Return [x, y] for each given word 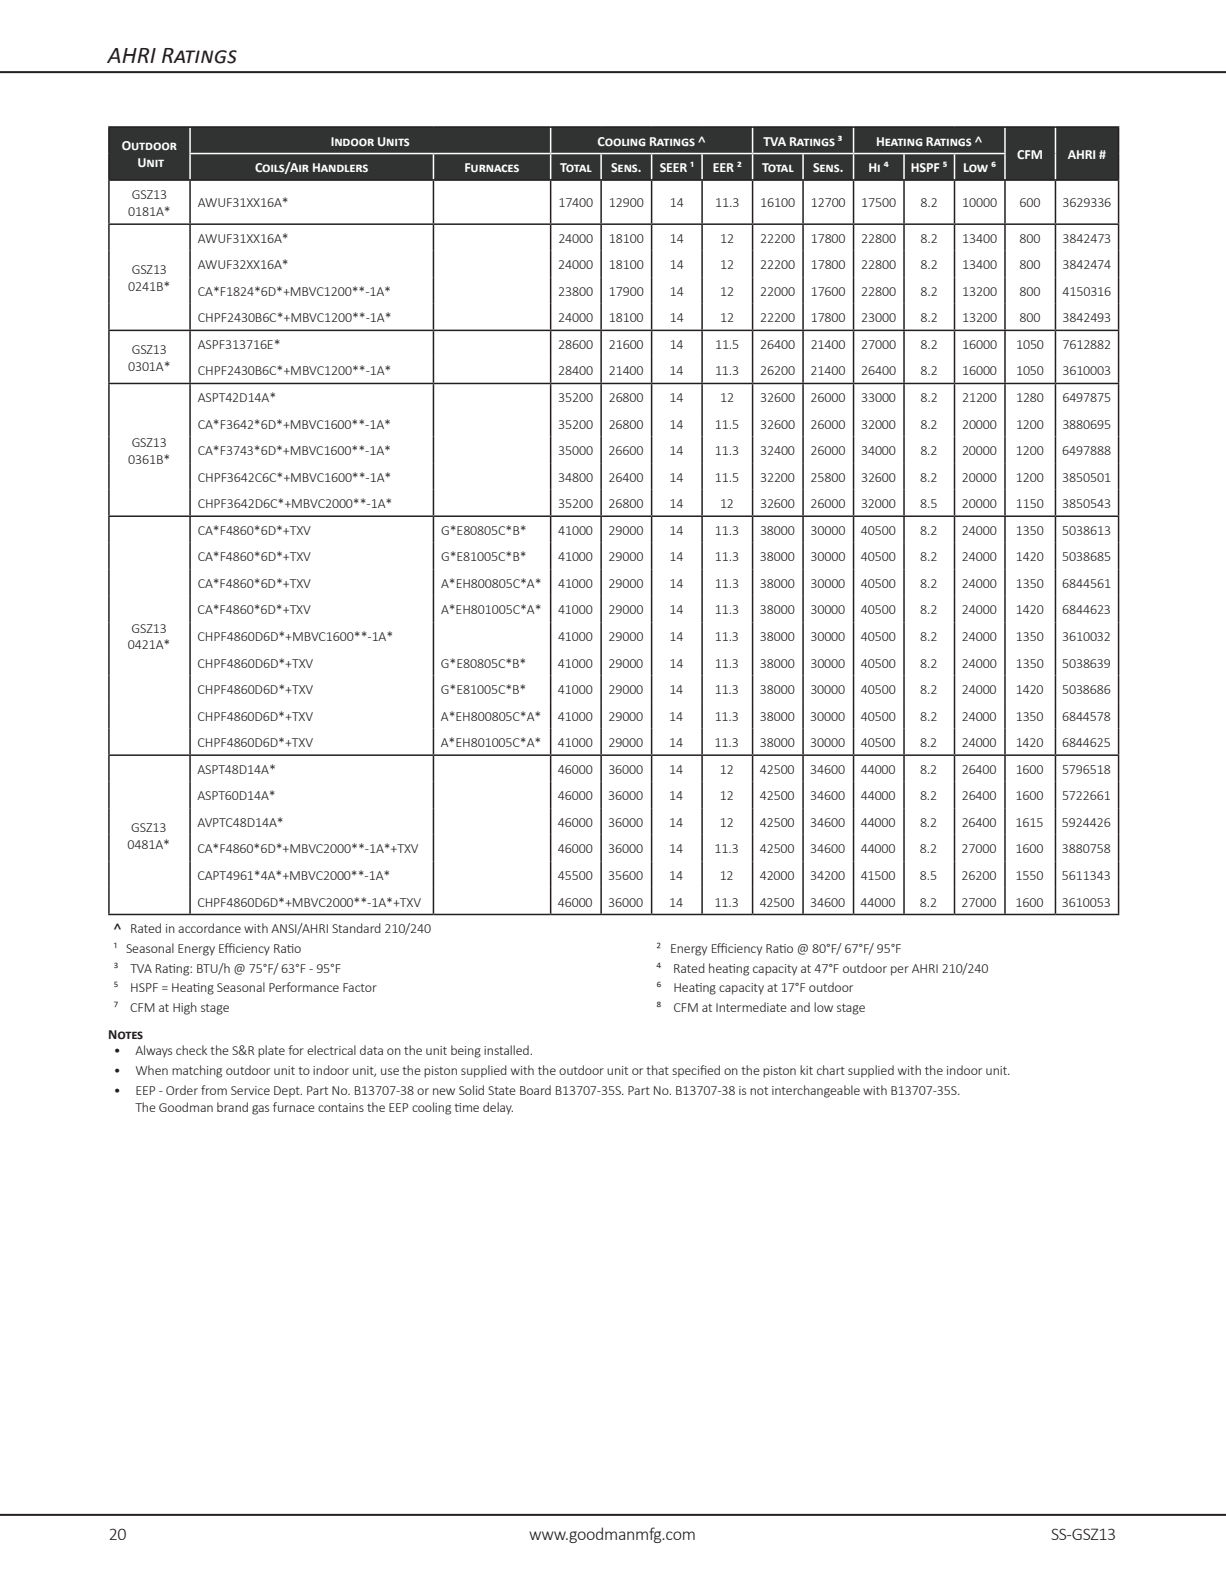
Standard [356, 928]
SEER [673, 167]
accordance [209, 928]
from [214, 1090]
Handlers [340, 167]
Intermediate [751, 1007]
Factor [360, 987]
